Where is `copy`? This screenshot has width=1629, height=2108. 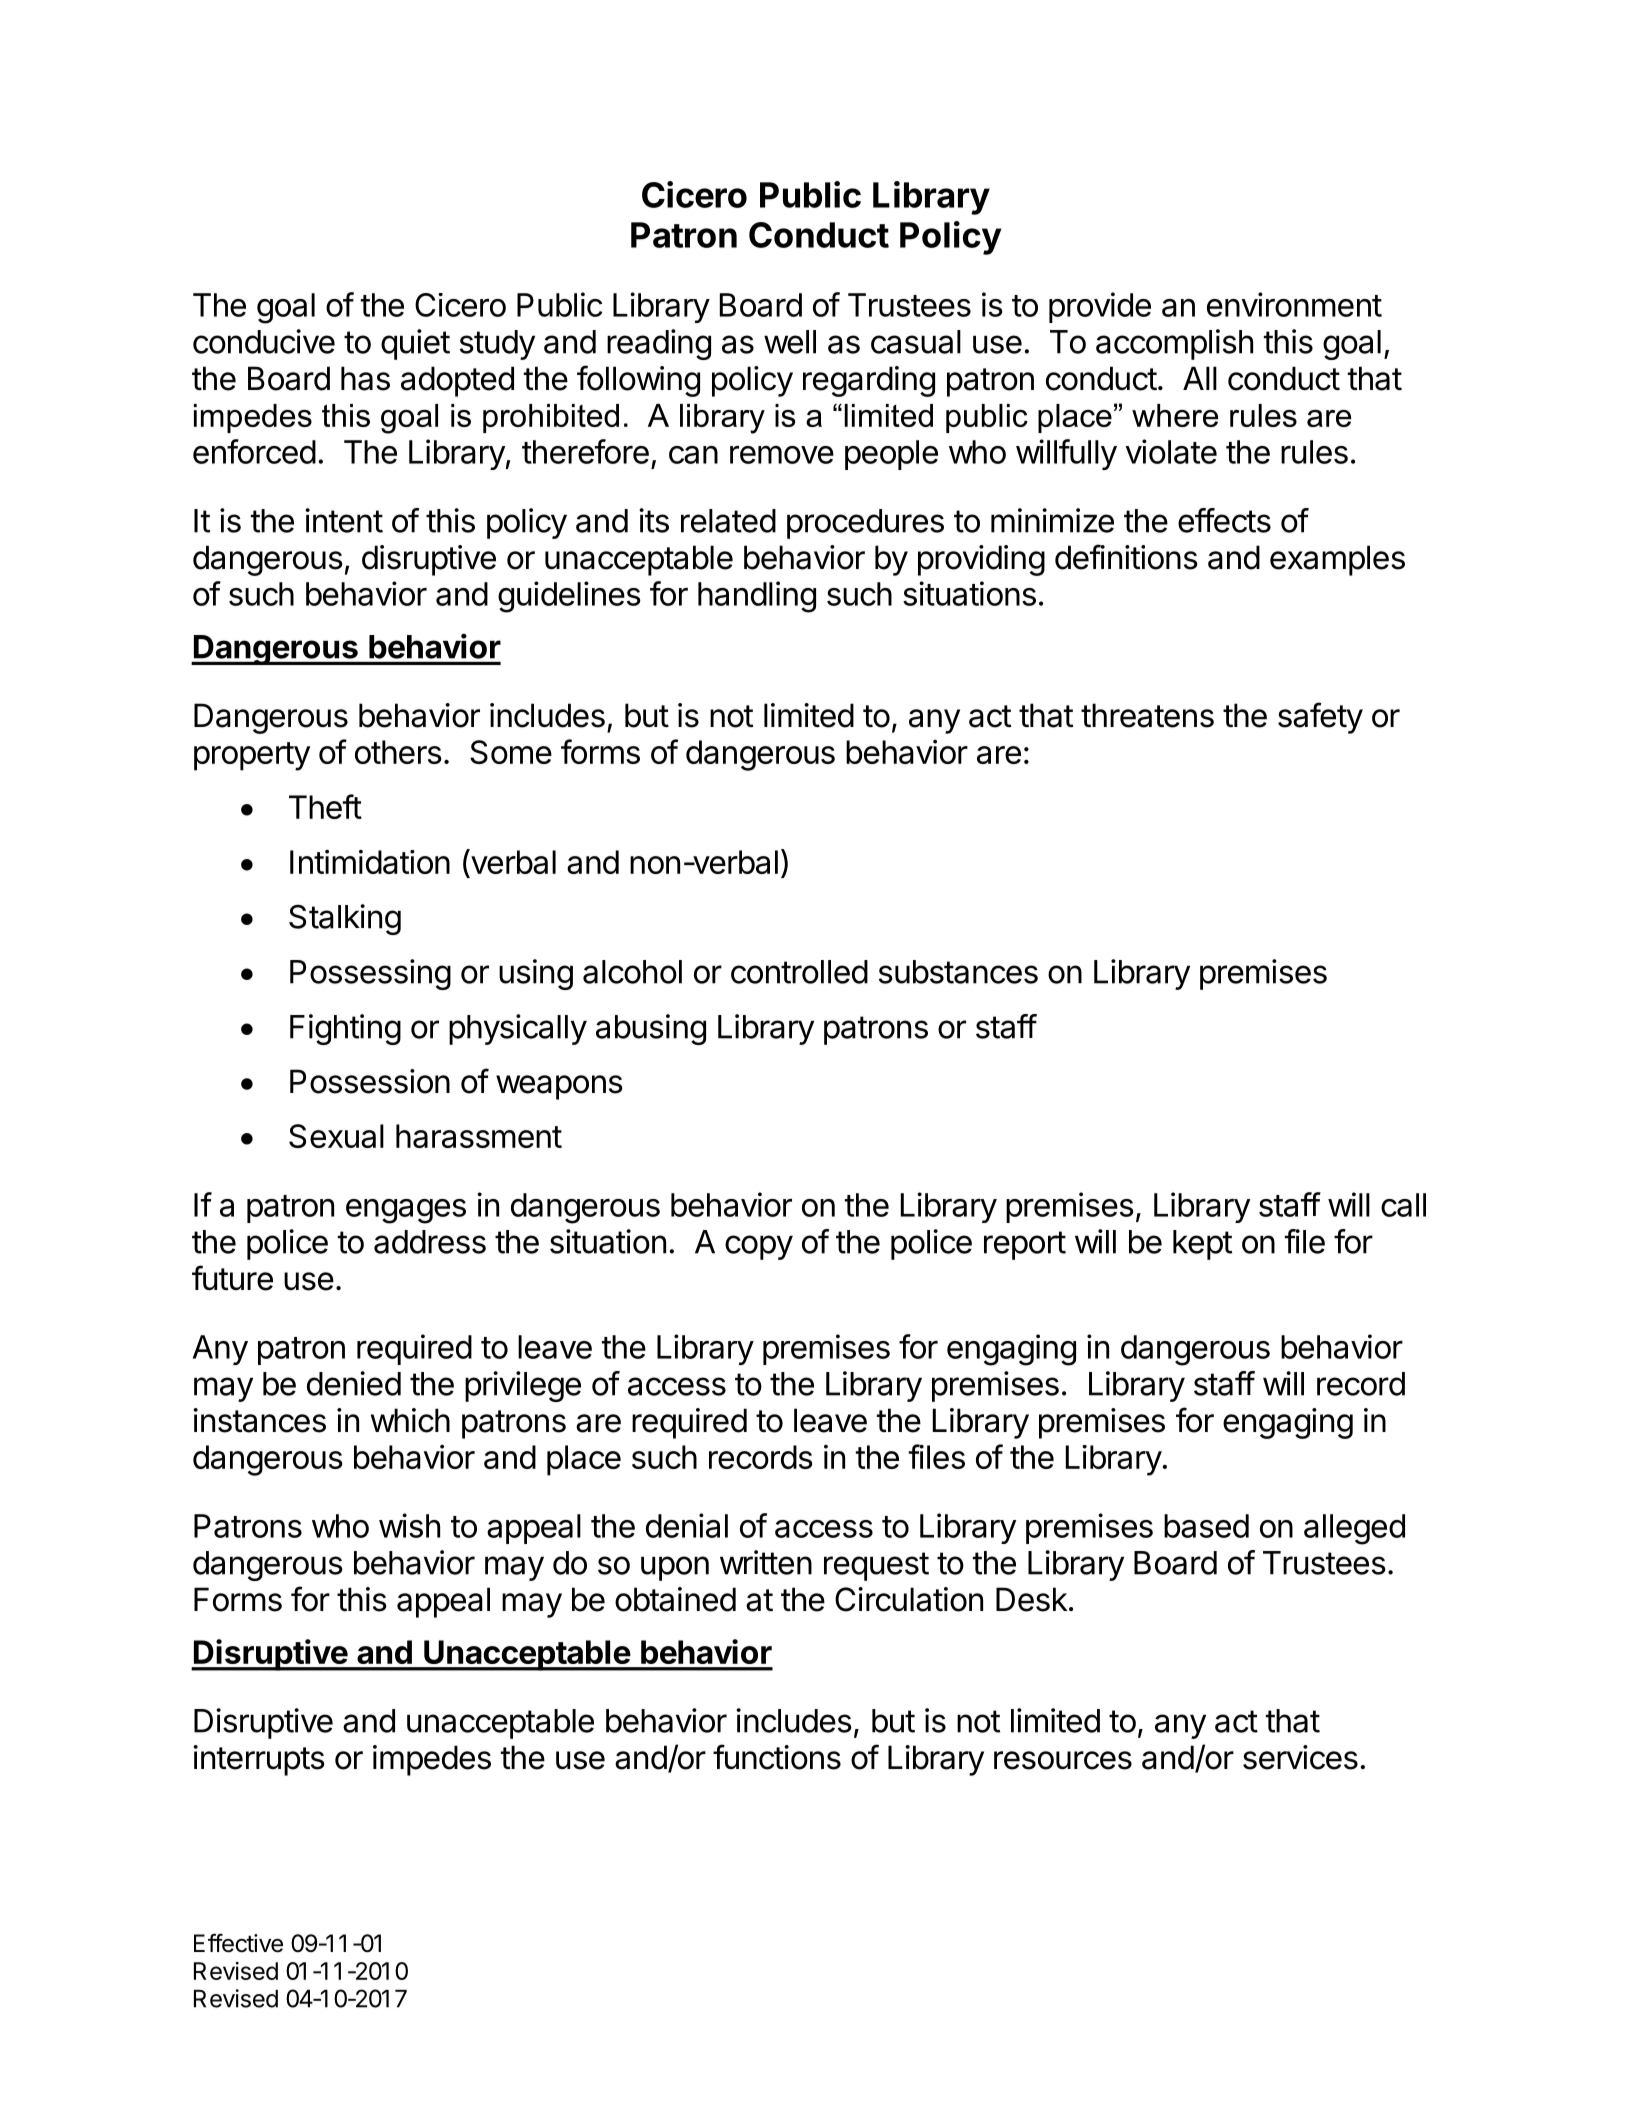 copy is located at coordinates (759, 1247).
